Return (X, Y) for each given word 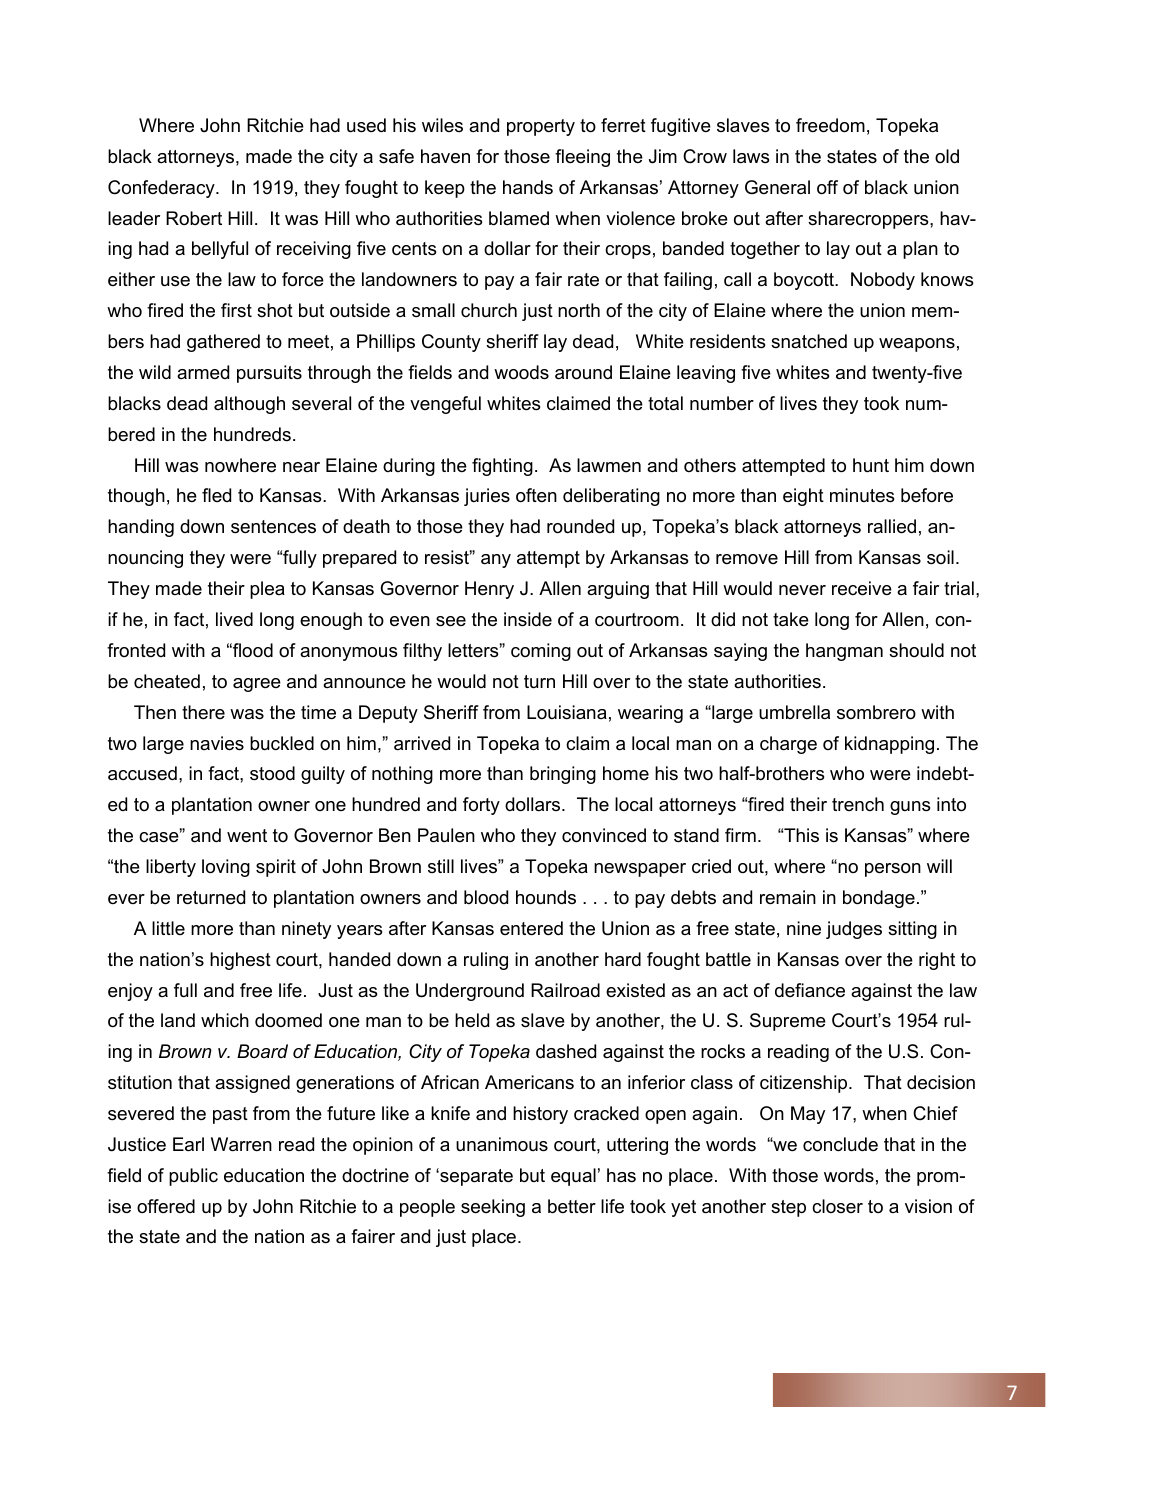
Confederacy (162, 189)
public (193, 1177)
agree (257, 685)
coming (541, 652)
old (947, 156)
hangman (844, 652)
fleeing (582, 158)
